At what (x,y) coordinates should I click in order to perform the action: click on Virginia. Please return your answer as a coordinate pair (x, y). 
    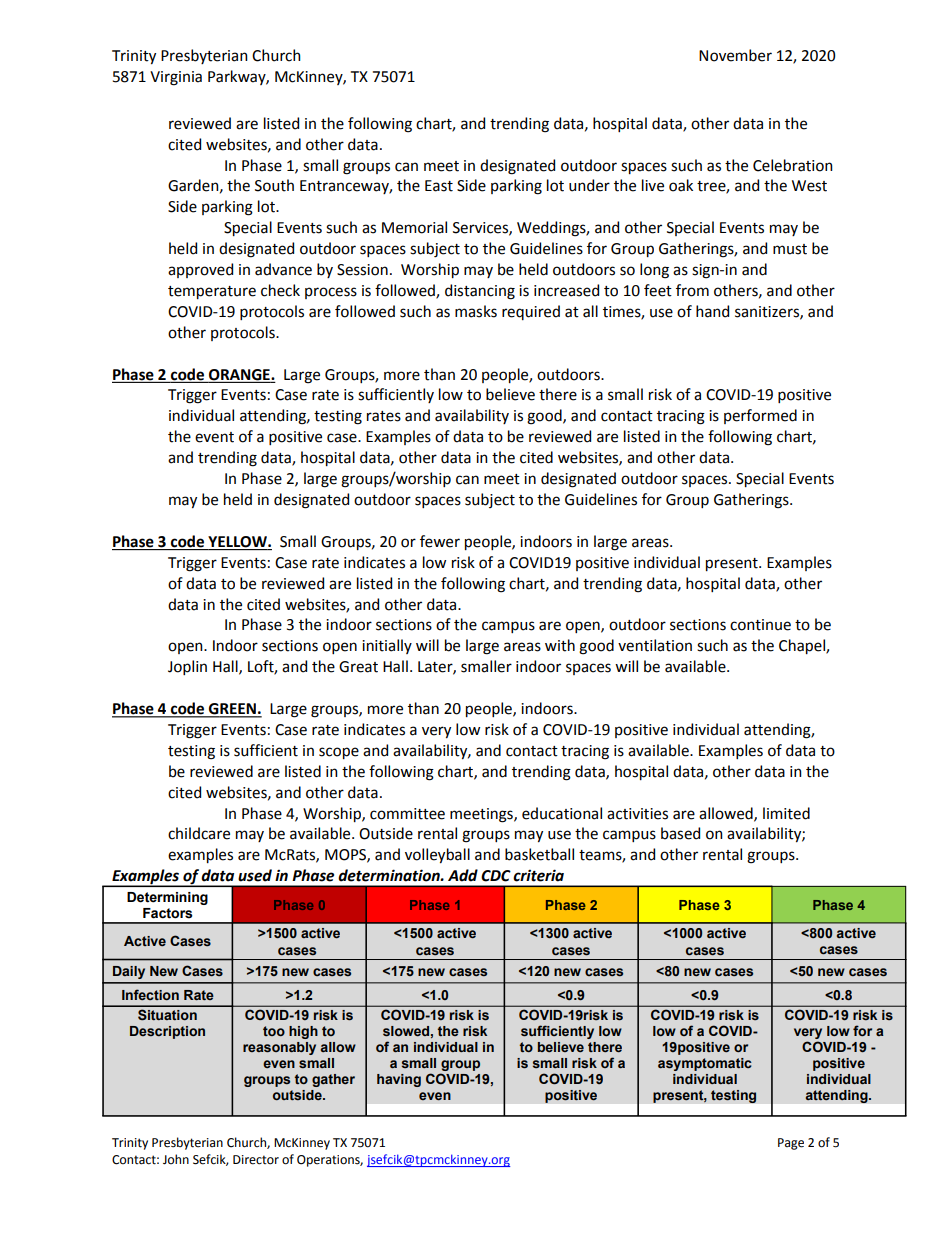
    Looking at the image, I should click on (176, 78).
